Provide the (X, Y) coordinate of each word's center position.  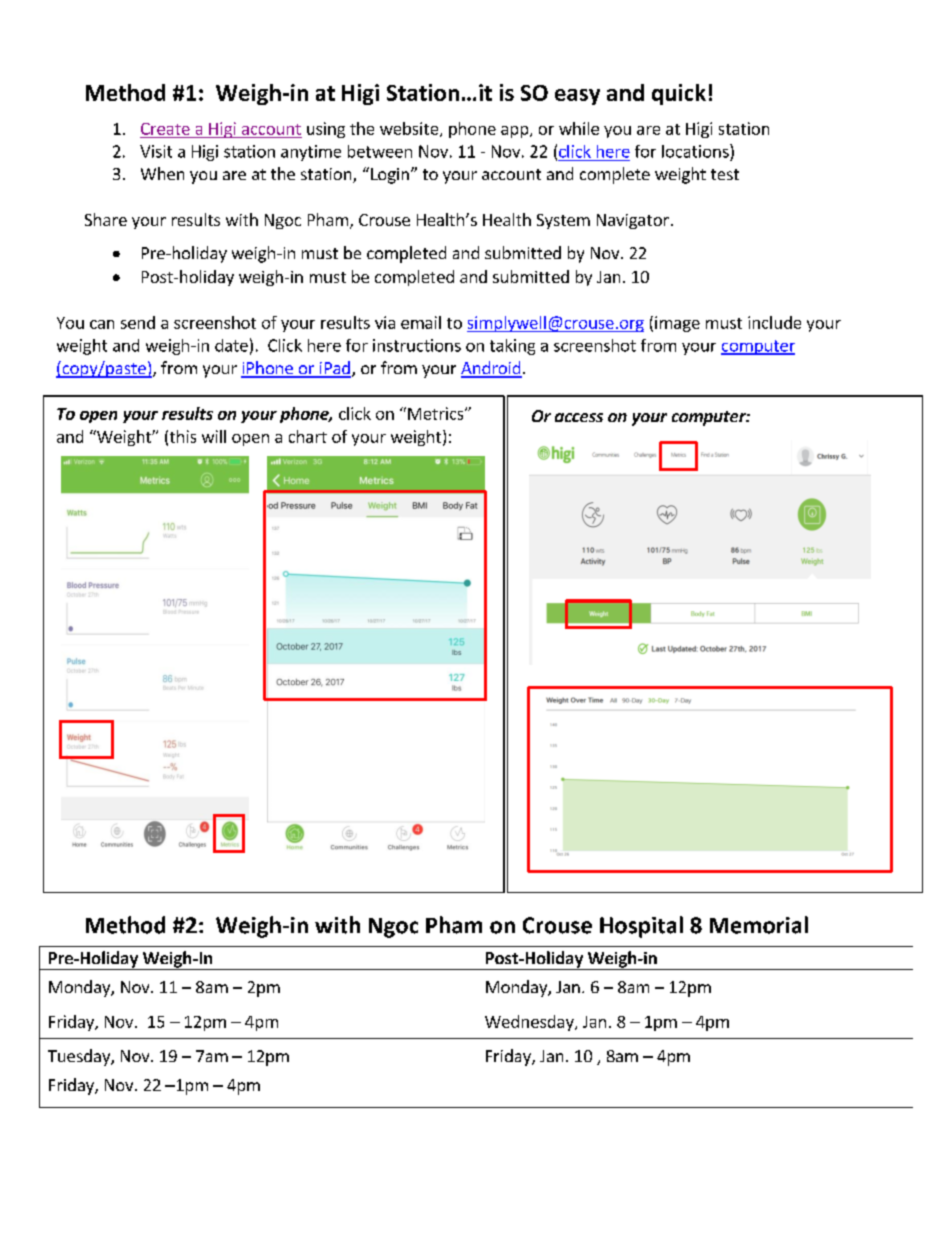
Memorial (759, 925)
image (677, 324)
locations (696, 151)
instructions (417, 345)
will (214, 436)
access (579, 417)
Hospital (641, 927)
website (410, 129)
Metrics (437, 413)
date (231, 345)
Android (491, 369)
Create (165, 129)
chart (308, 436)
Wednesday (530, 1023)
